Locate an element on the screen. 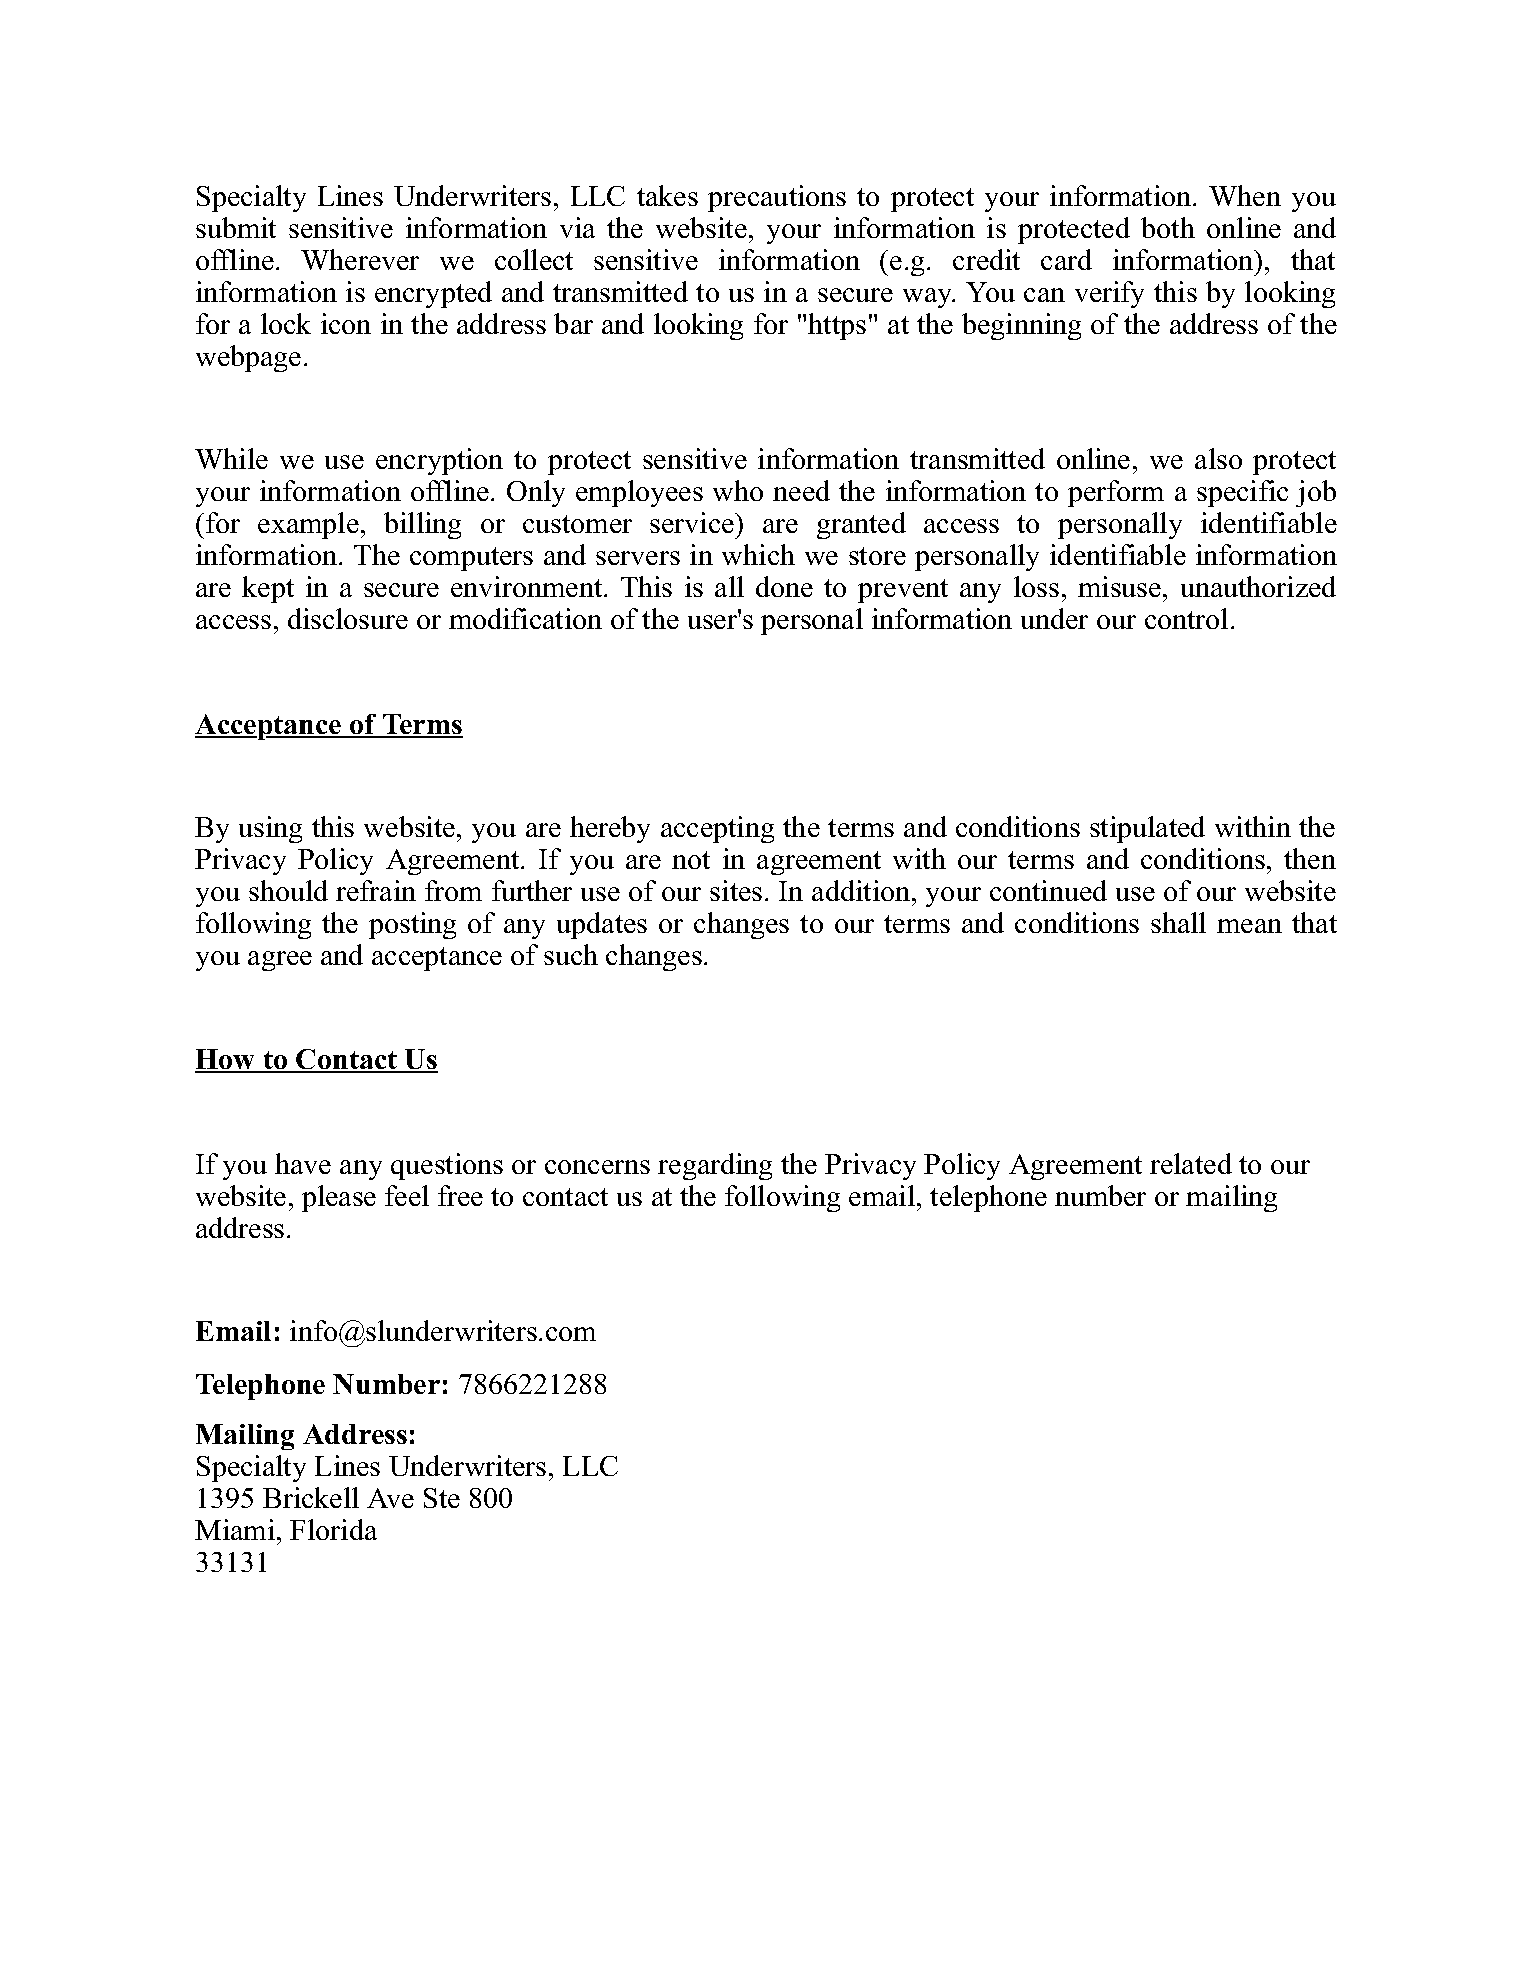  please is located at coordinates (339, 1198).
